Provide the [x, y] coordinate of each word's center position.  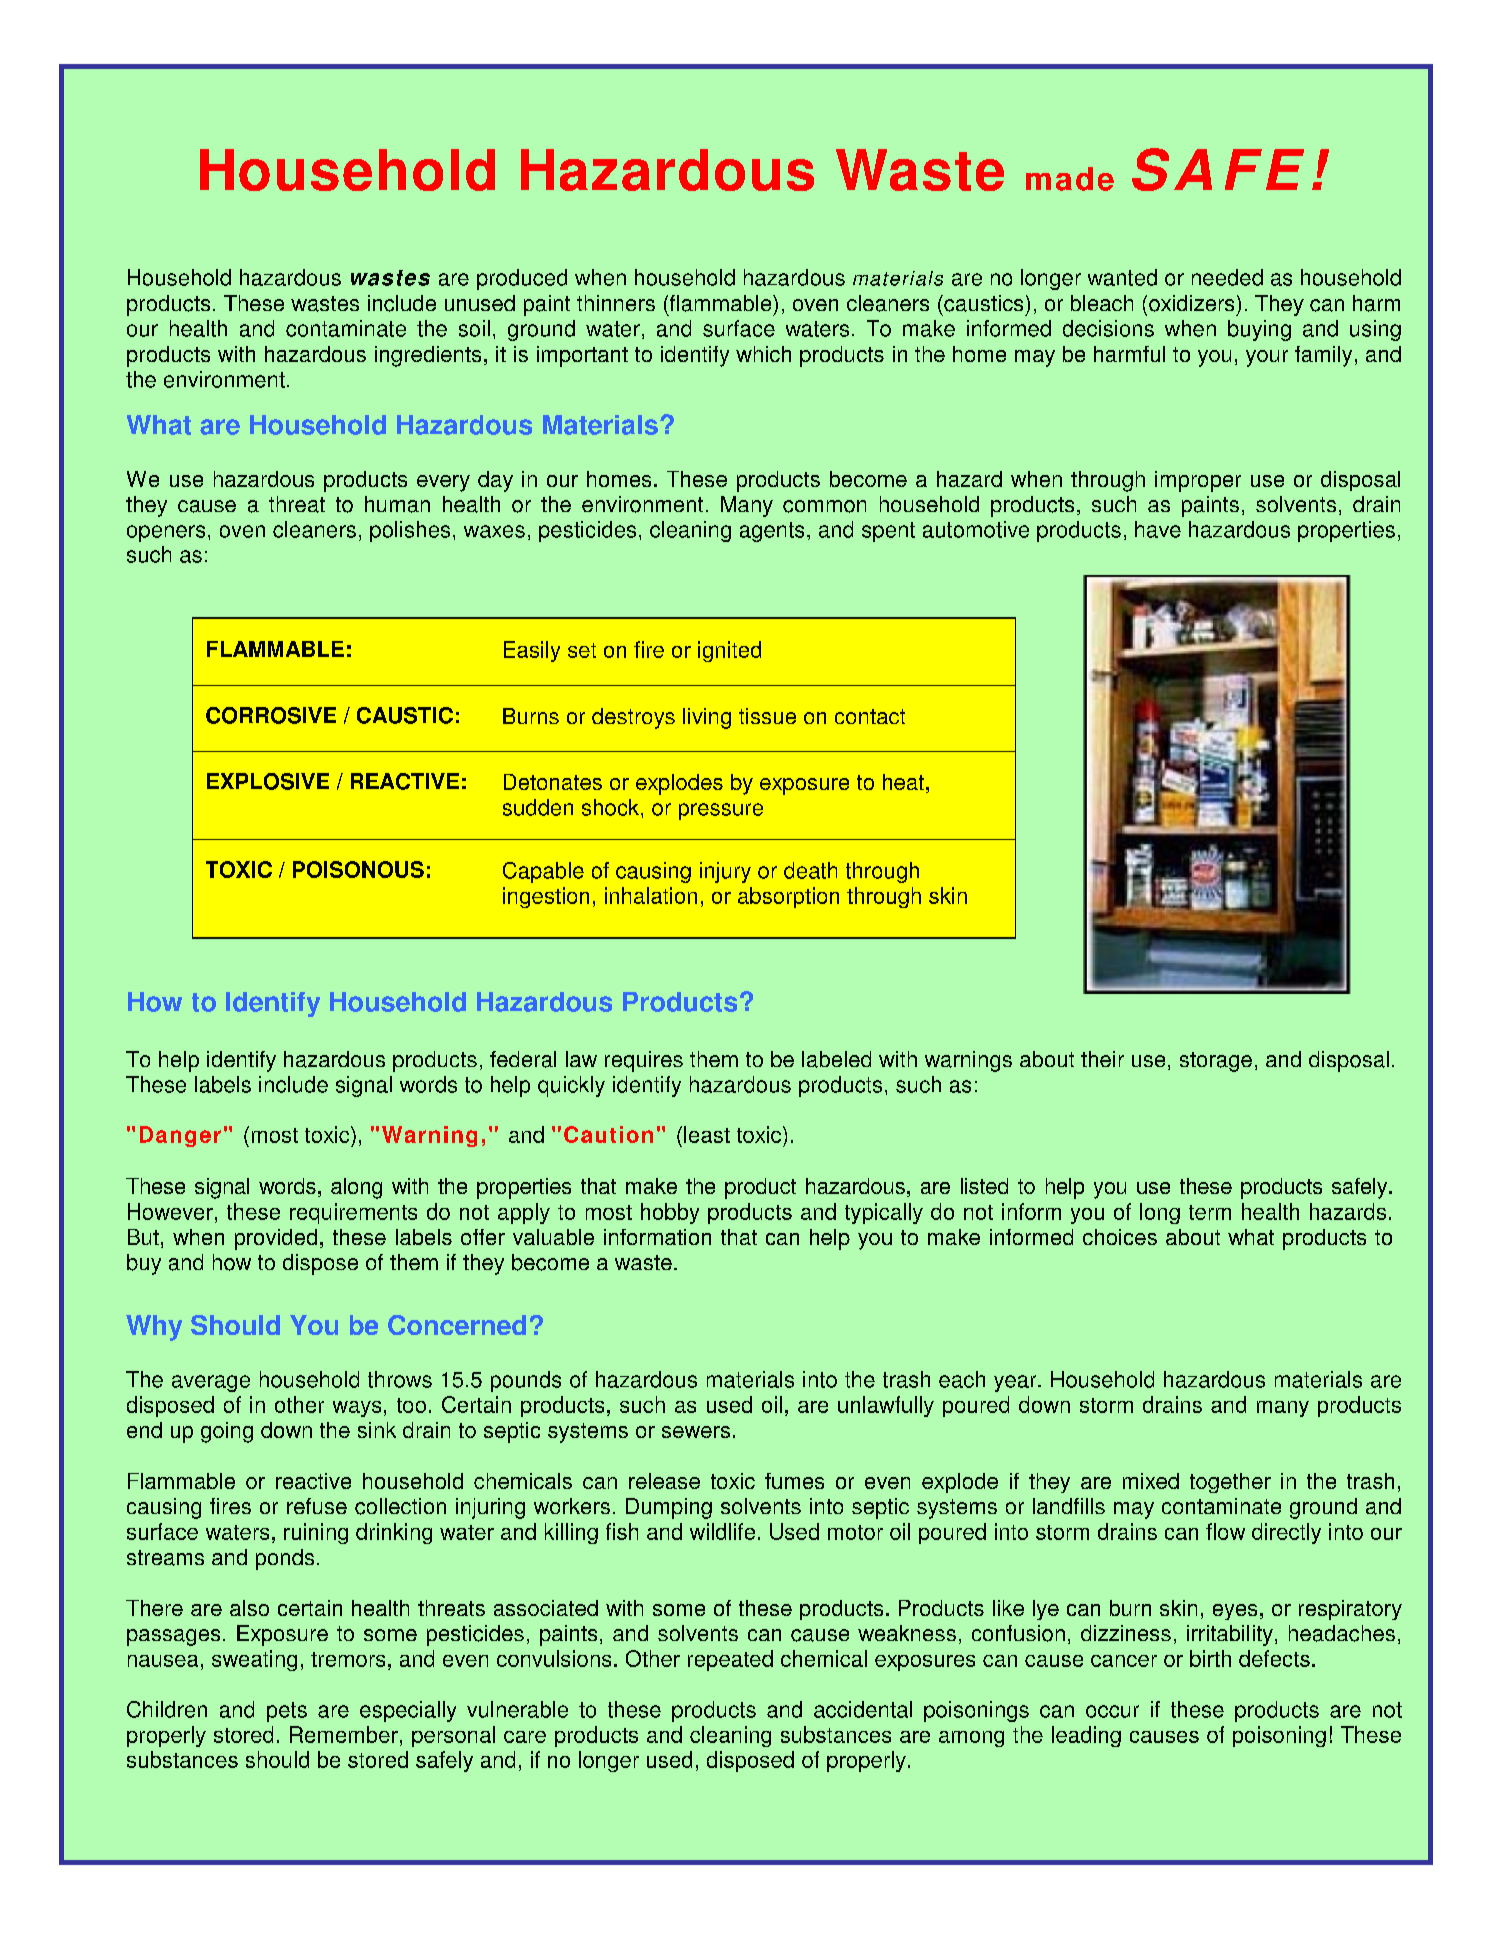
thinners [616, 303]
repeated [730, 1660]
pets [287, 1712]
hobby [670, 1213]
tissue [767, 716]
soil [474, 328]
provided [276, 1239]
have [1158, 529]
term [1210, 1212]
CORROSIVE [271, 715]
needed [1227, 277]
